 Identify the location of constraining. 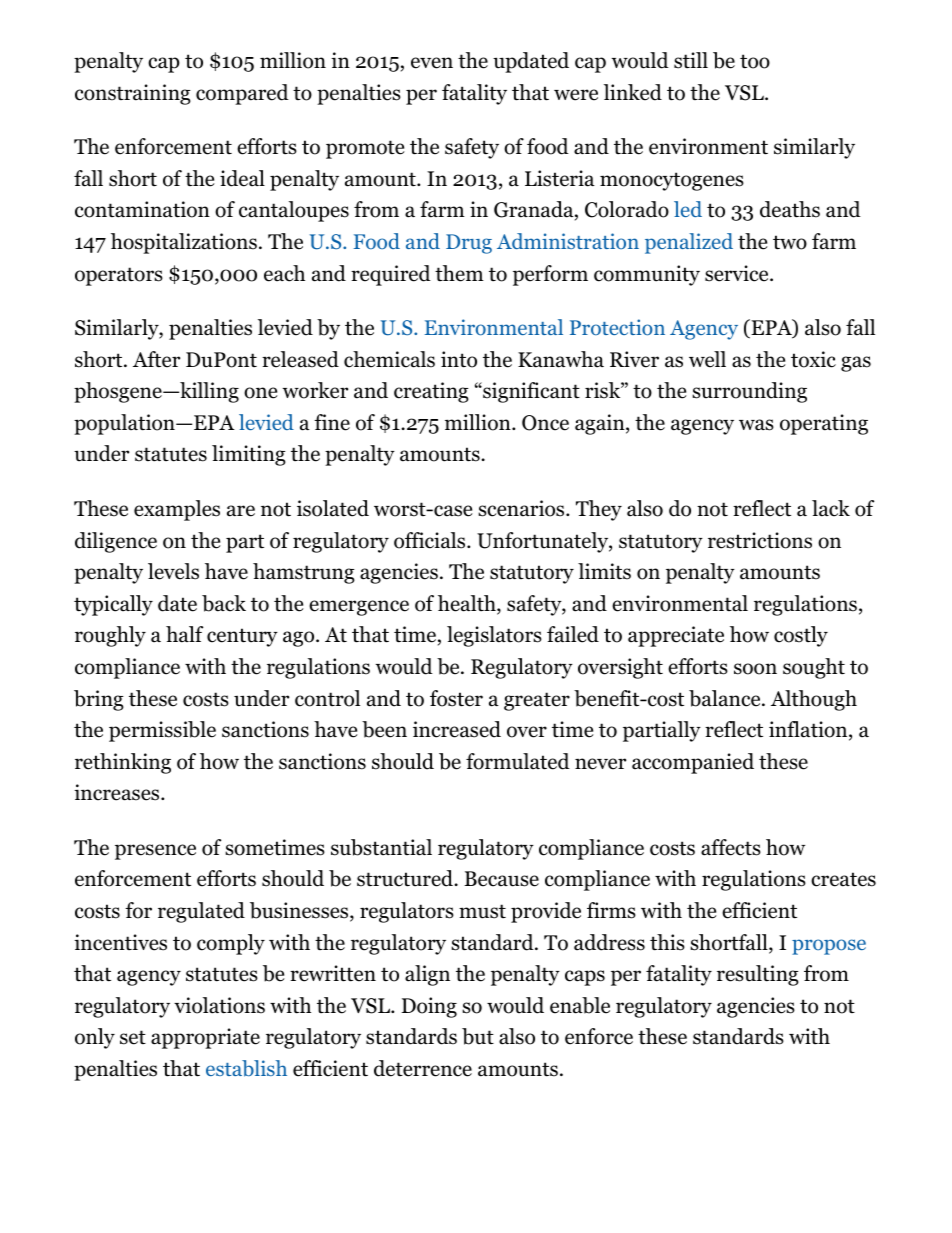
(133, 94).
